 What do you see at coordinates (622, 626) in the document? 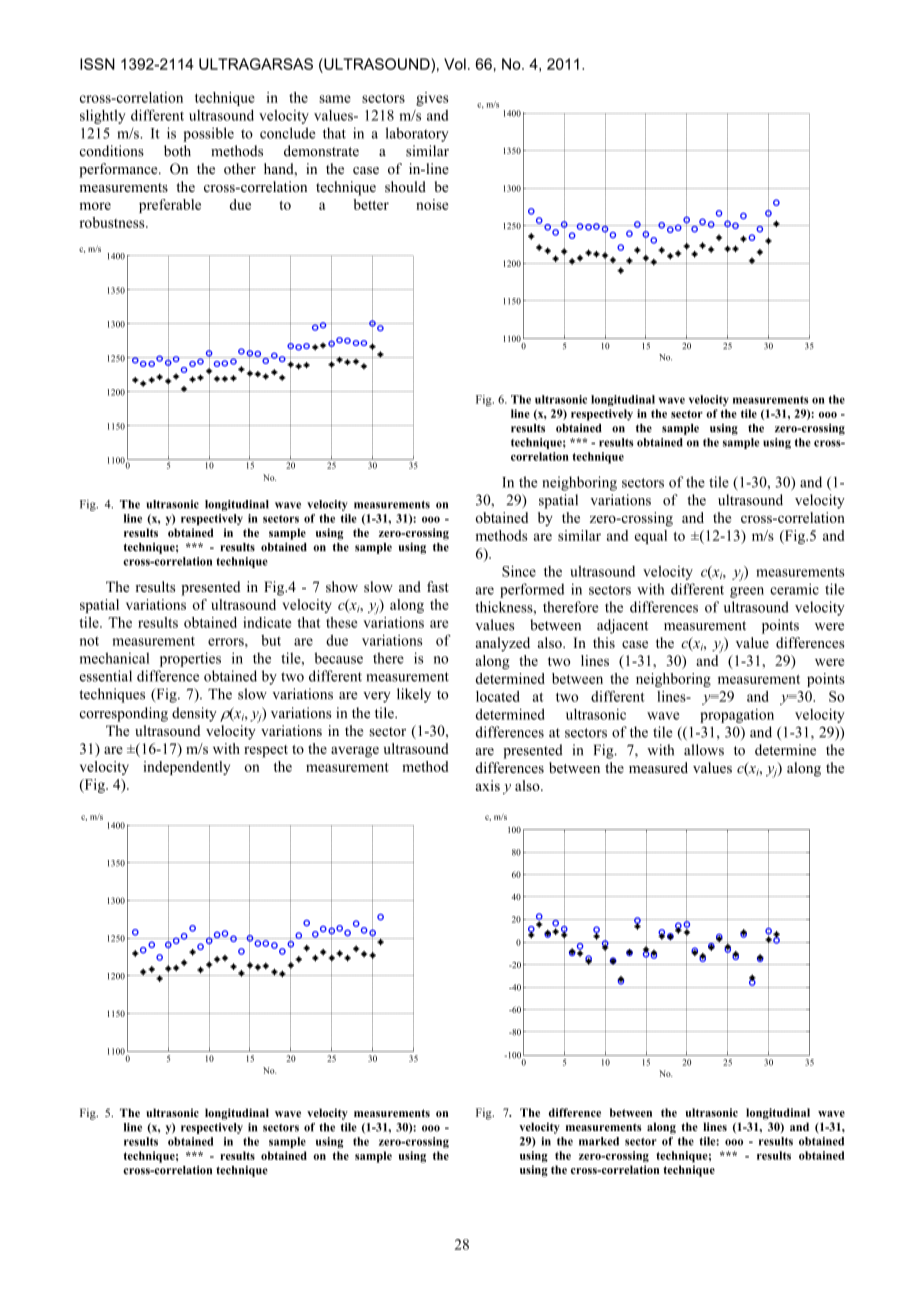
I see `adjacent` at bounding box center [622, 626].
